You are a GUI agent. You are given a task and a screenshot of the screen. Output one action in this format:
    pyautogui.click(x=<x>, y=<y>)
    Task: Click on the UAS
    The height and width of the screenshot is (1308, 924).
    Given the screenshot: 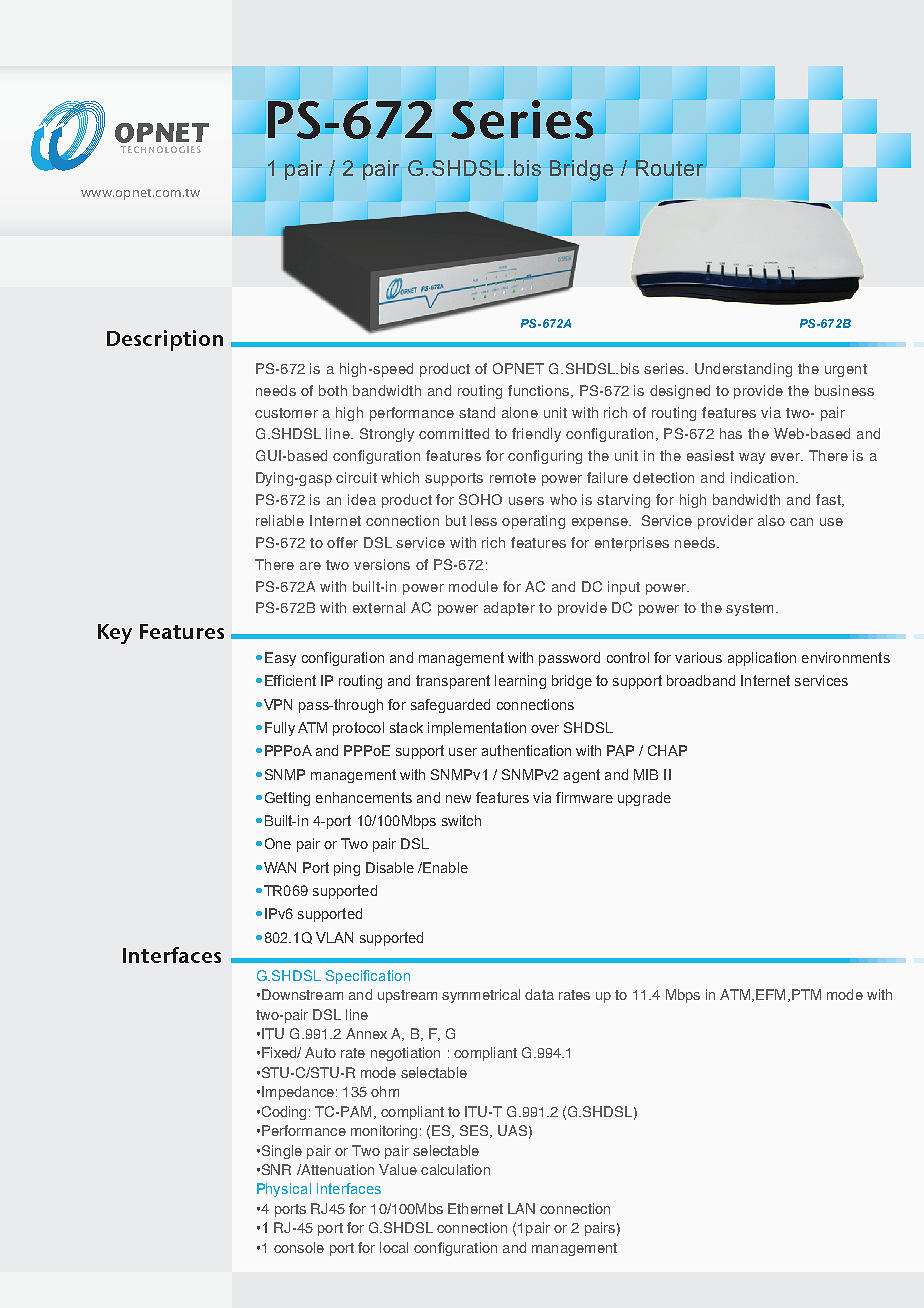 What is the action you would take?
    pyautogui.click(x=512, y=1130)
